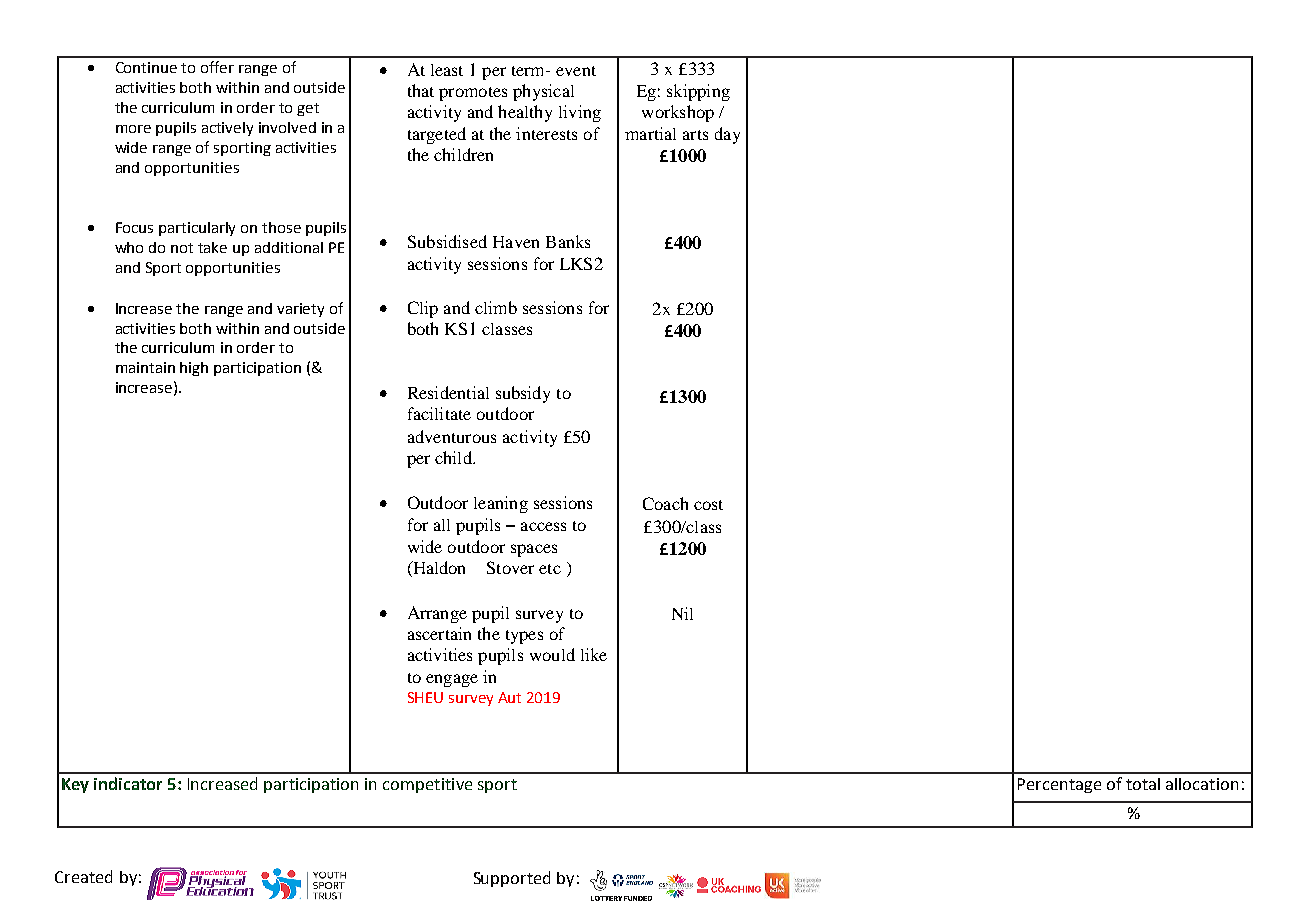 The width and height of the screenshot is (1307, 924). What do you see at coordinates (698, 92) in the screenshot?
I see `skipping` at bounding box center [698, 92].
